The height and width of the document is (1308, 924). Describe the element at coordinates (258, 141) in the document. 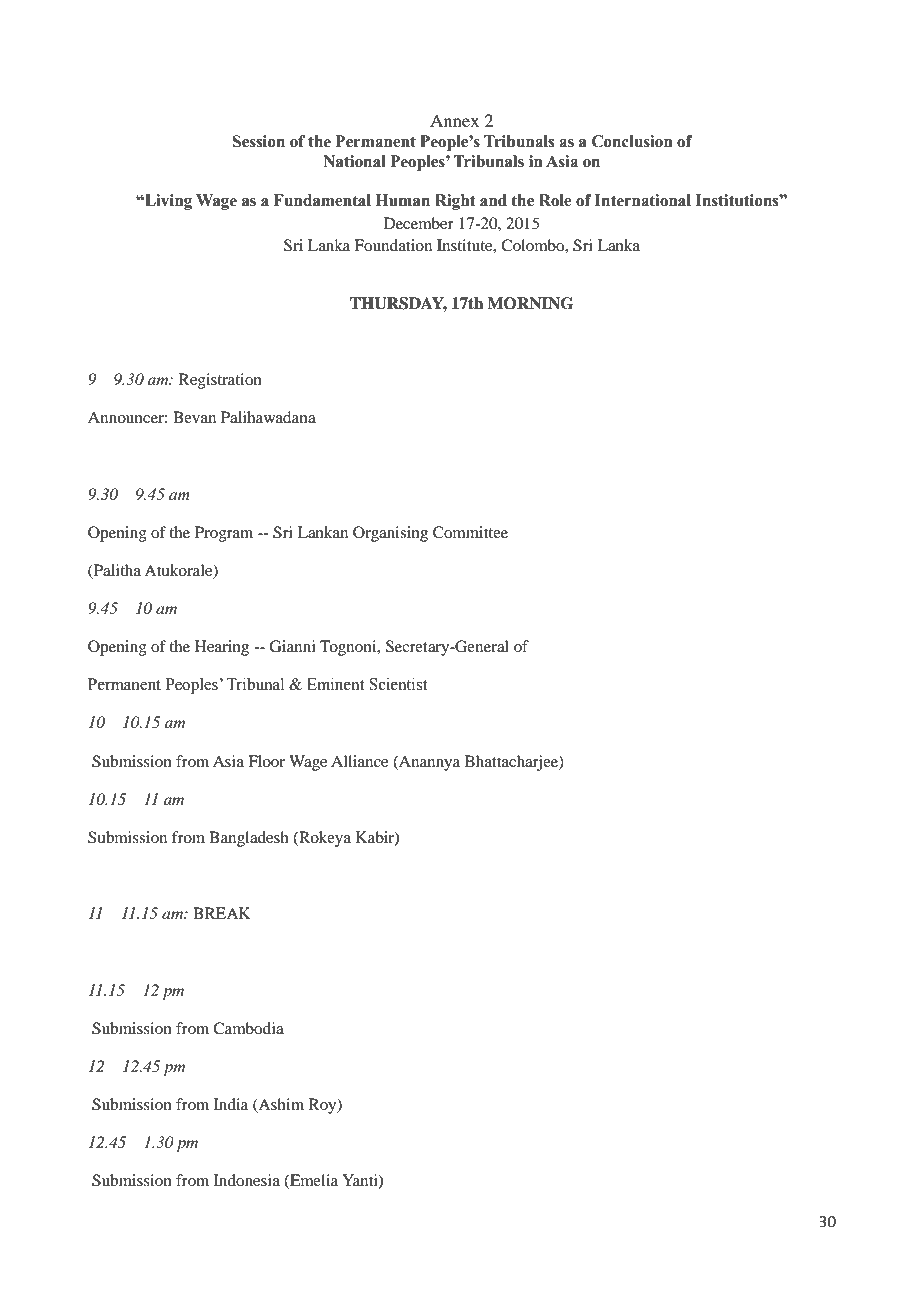

I see `Session` at that location.
